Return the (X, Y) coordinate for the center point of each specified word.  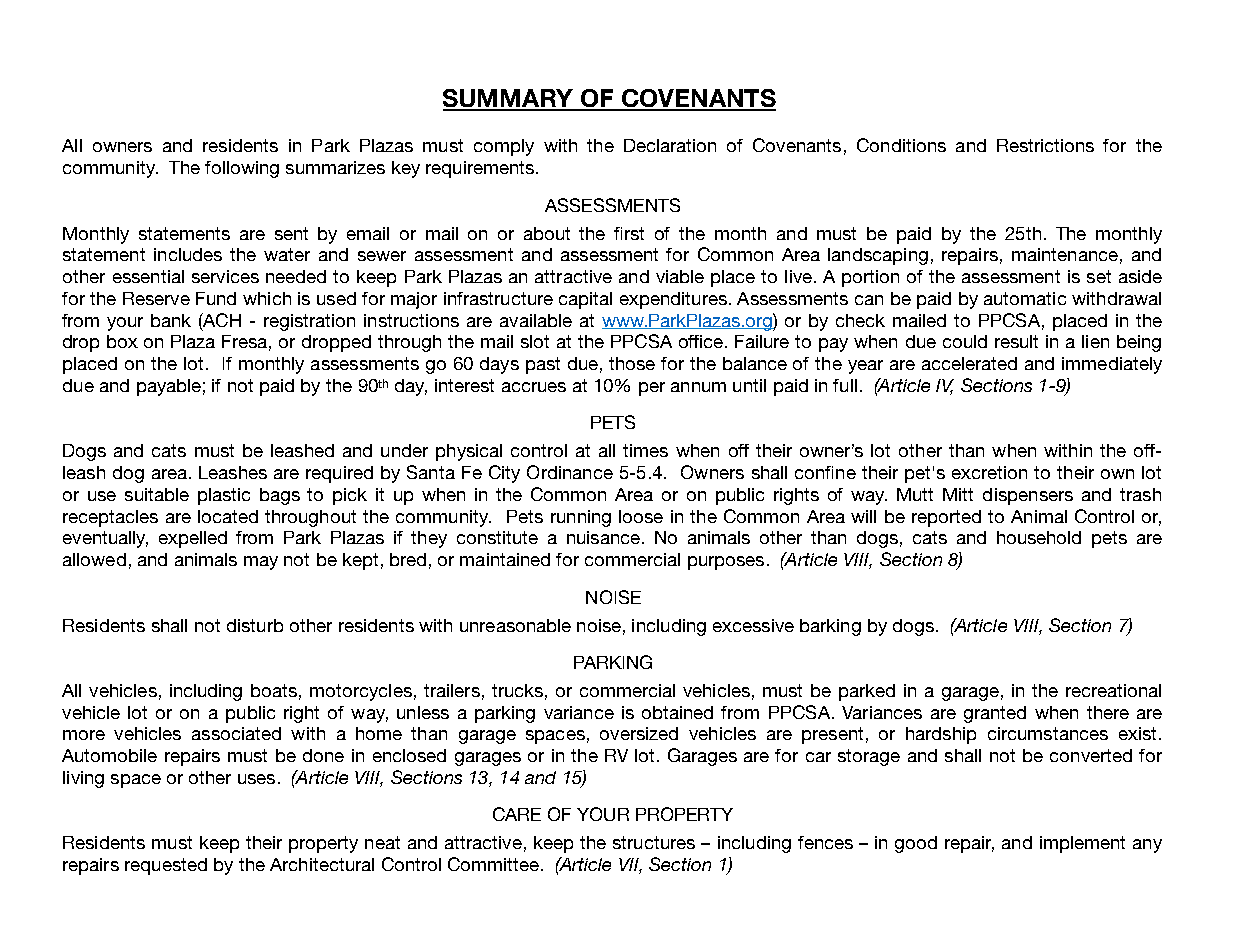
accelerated (969, 363)
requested (166, 866)
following (242, 169)
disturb (255, 625)
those (632, 363)
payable (169, 387)
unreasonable (515, 625)
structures (654, 842)
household (1039, 537)
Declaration (670, 145)
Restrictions (1045, 145)
